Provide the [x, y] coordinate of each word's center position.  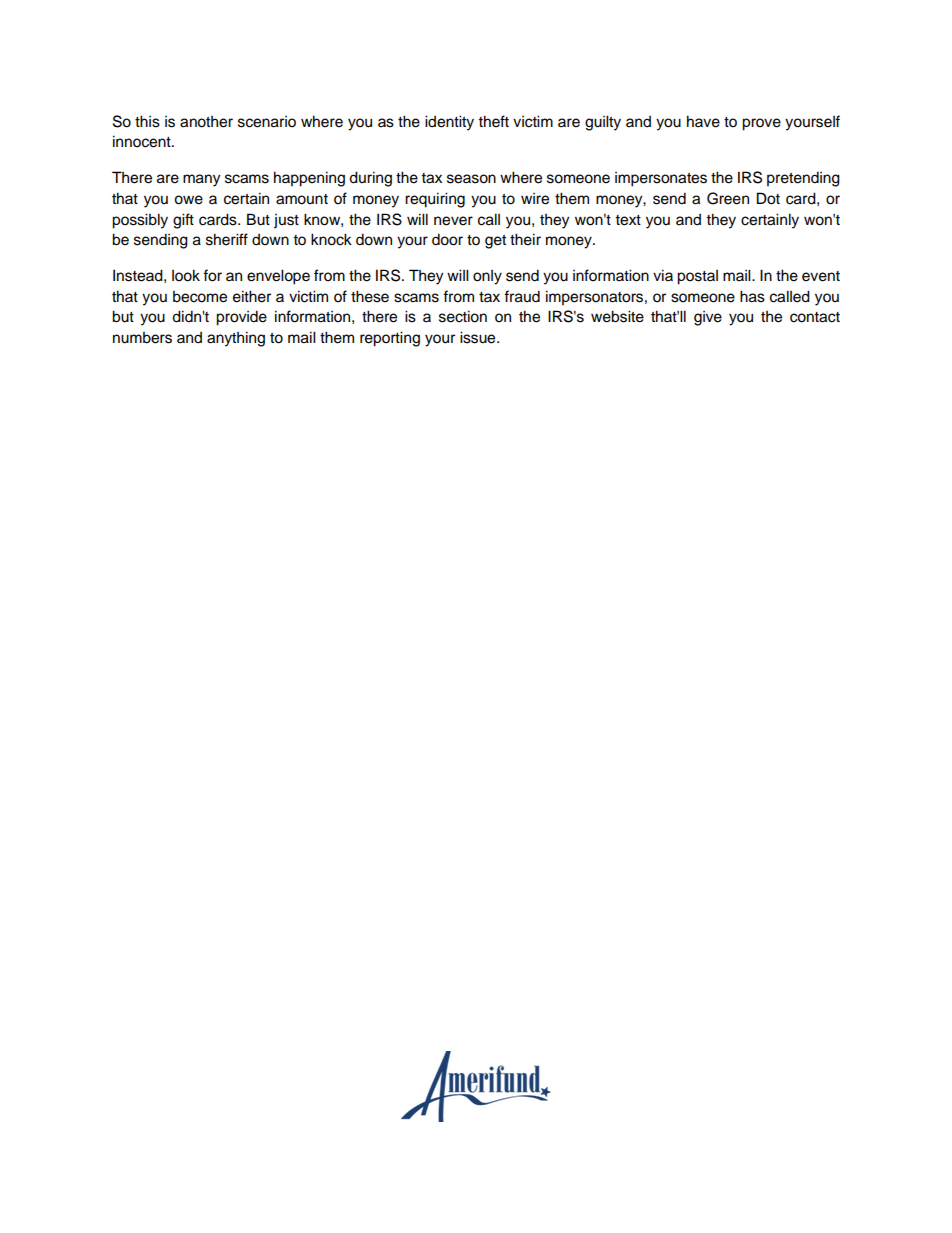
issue [479, 337]
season [471, 179]
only [487, 277]
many [201, 180]
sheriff [227, 239]
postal [697, 277]
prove [761, 124]
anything [236, 339]
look [186, 275]
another [206, 122]
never [453, 221]
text [628, 220]
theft [493, 121]
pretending [803, 179]
